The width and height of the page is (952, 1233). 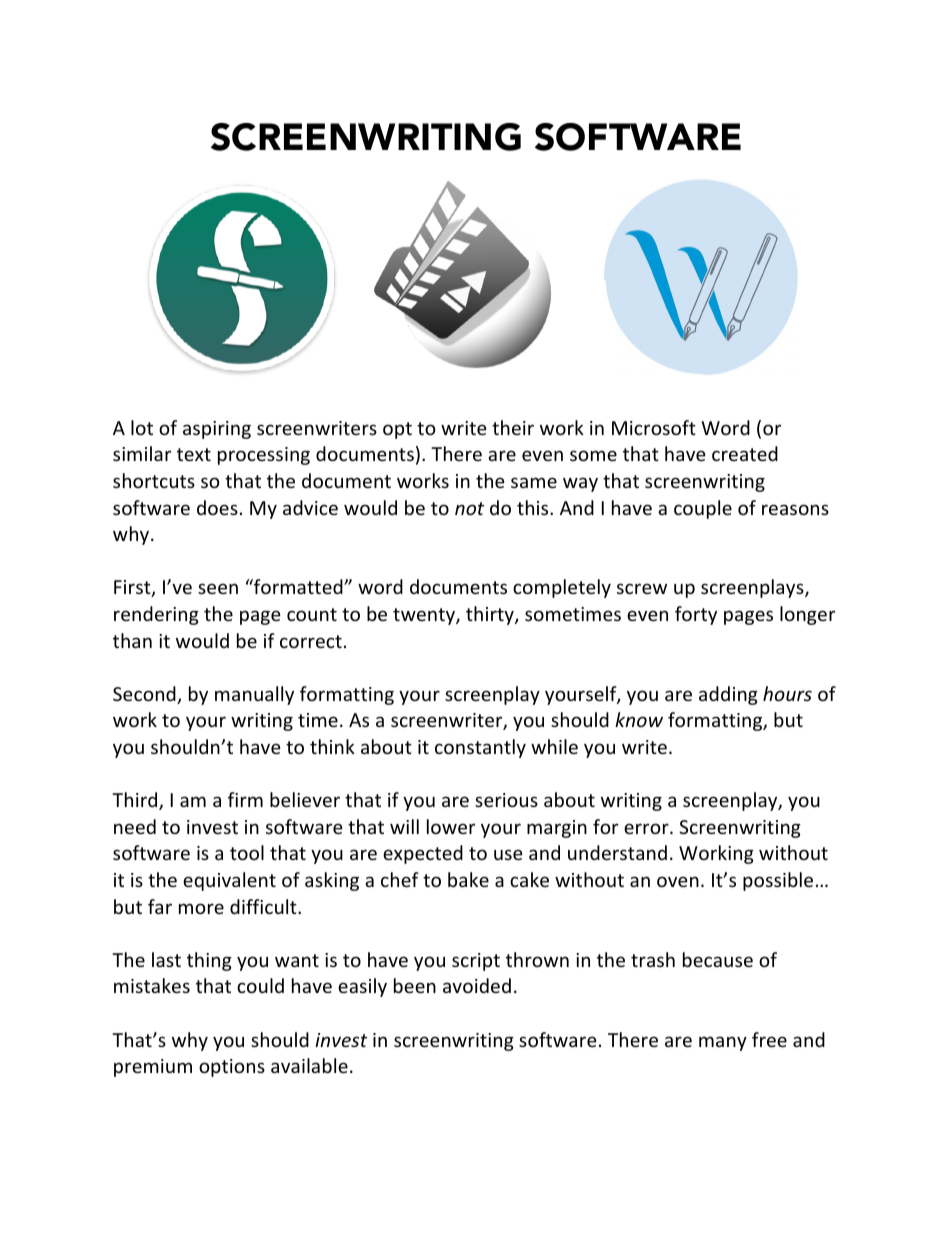 What do you see at coordinates (232, 1068) in the page?
I see `options` at bounding box center [232, 1068].
